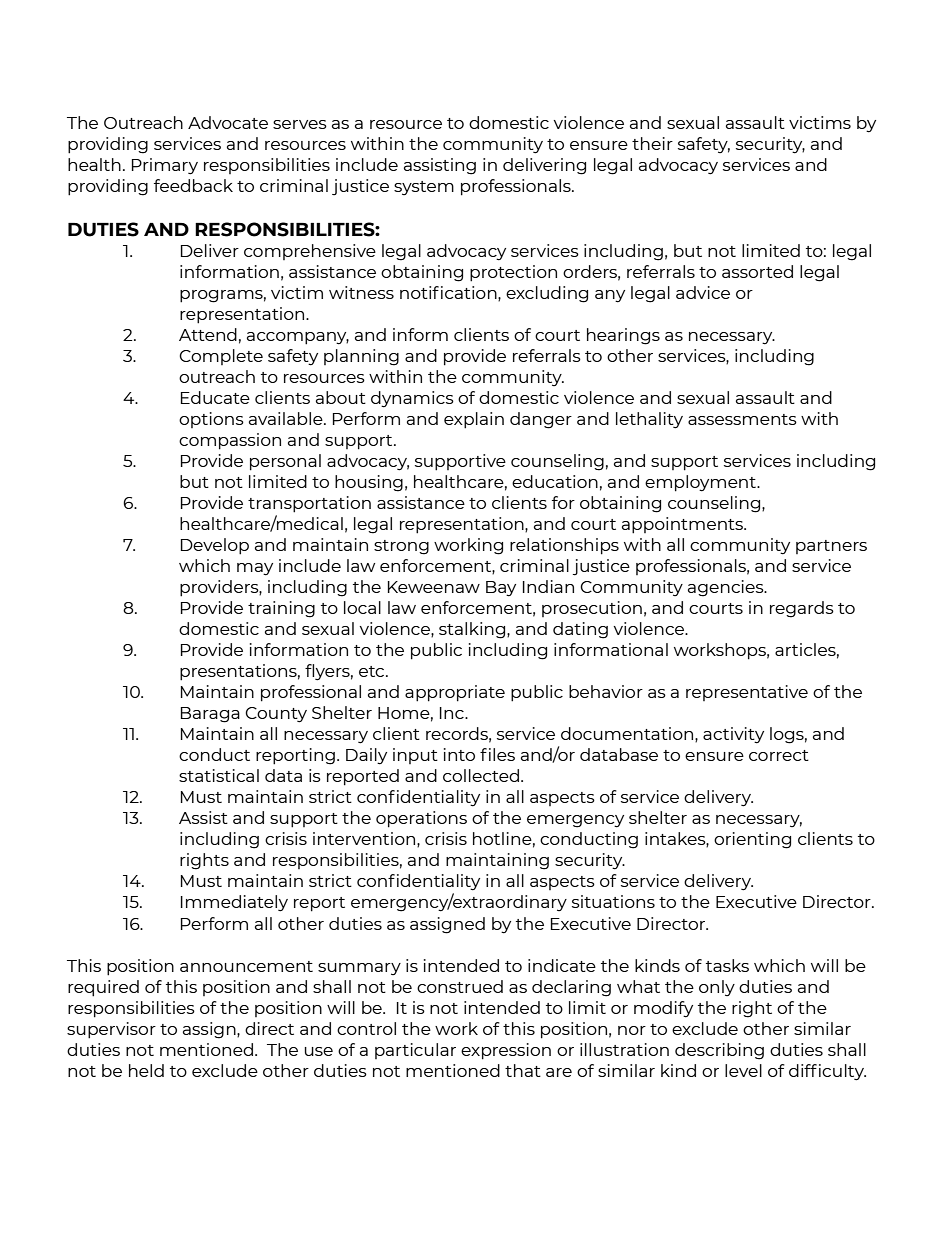 Image resolution: width=952 pixels, height=1233 pixels. I want to click on held, so click(146, 1070).
